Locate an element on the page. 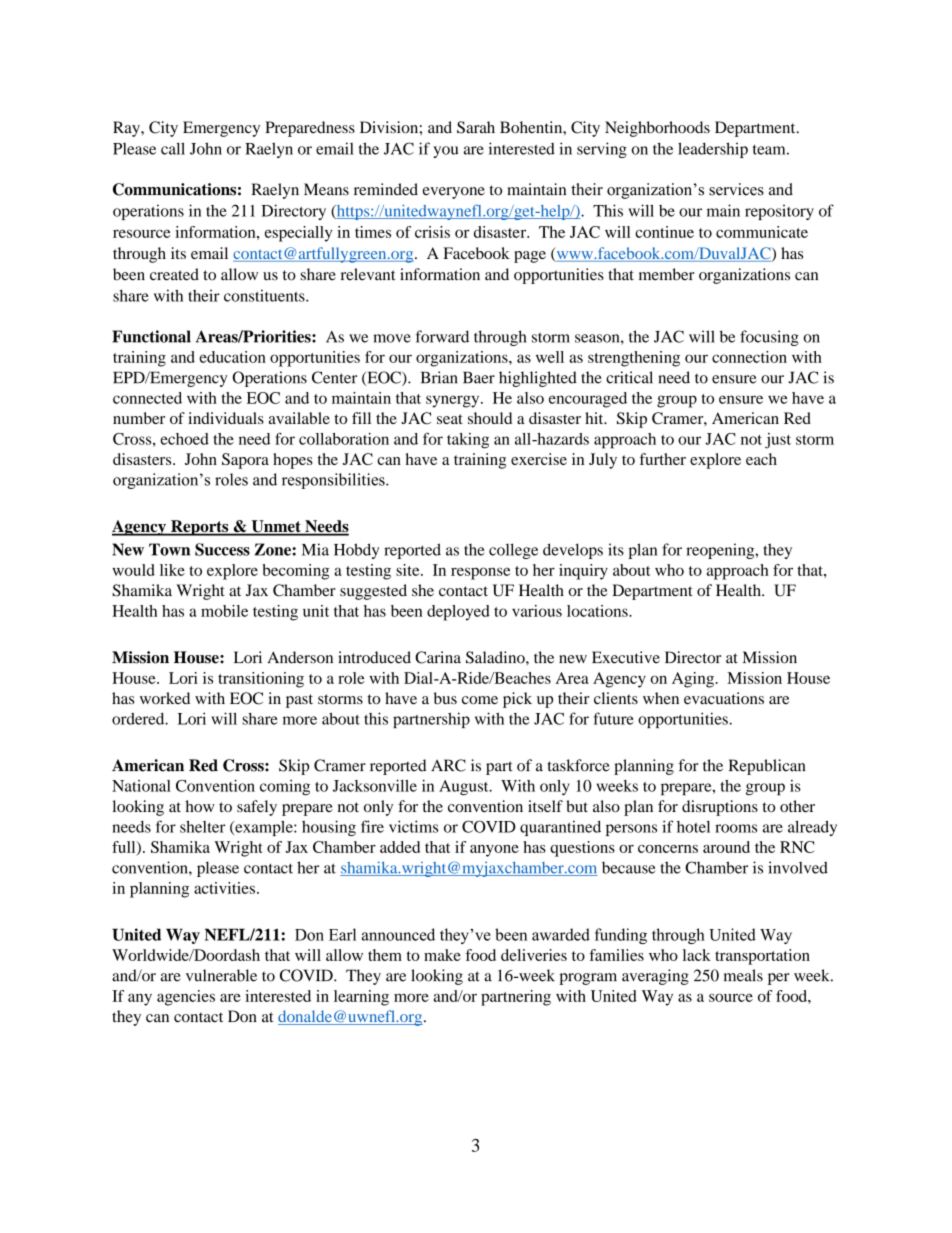 The image size is (952, 1233). response is located at coordinates (480, 573).
